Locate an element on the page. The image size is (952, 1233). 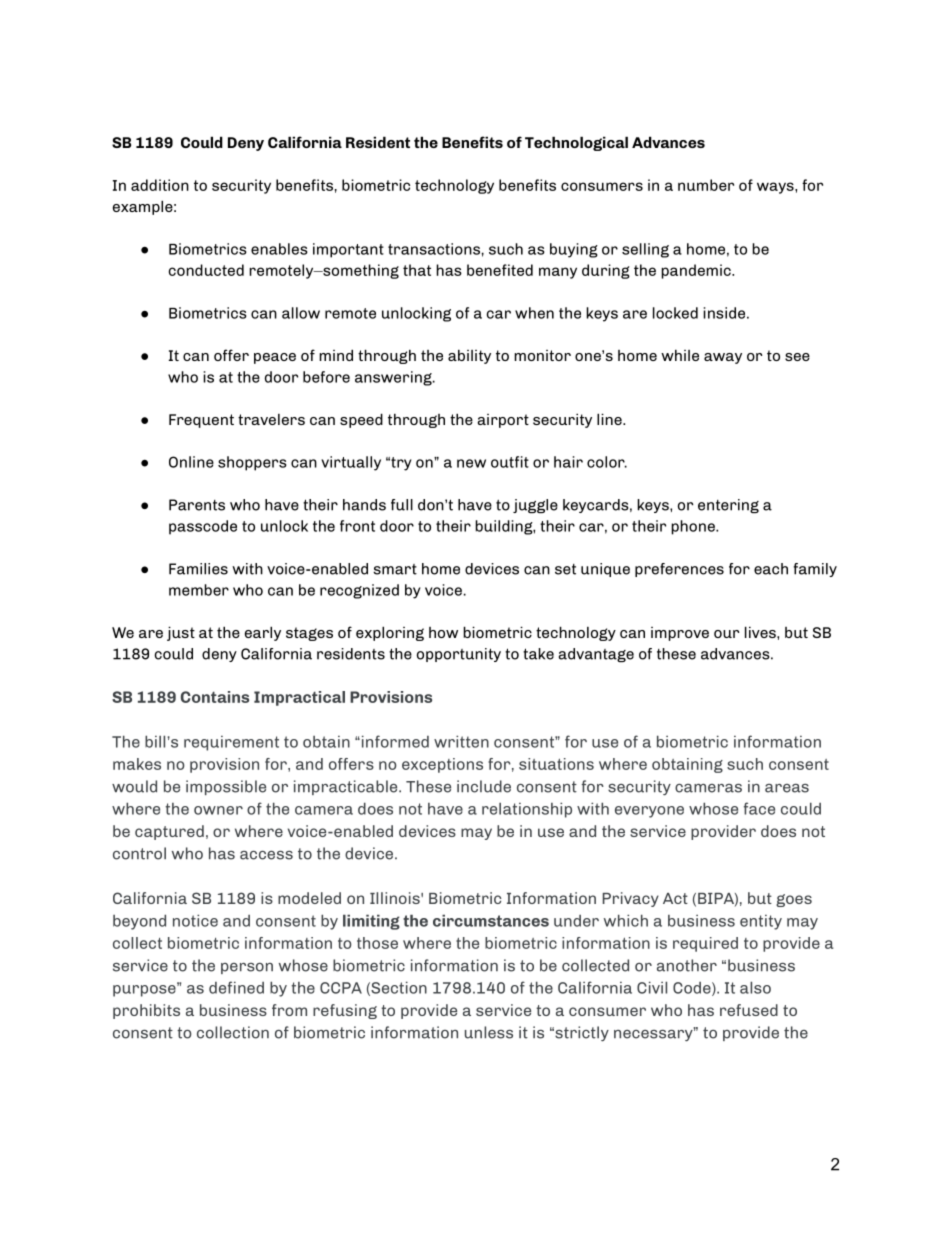
number is located at coordinates (706, 185).
